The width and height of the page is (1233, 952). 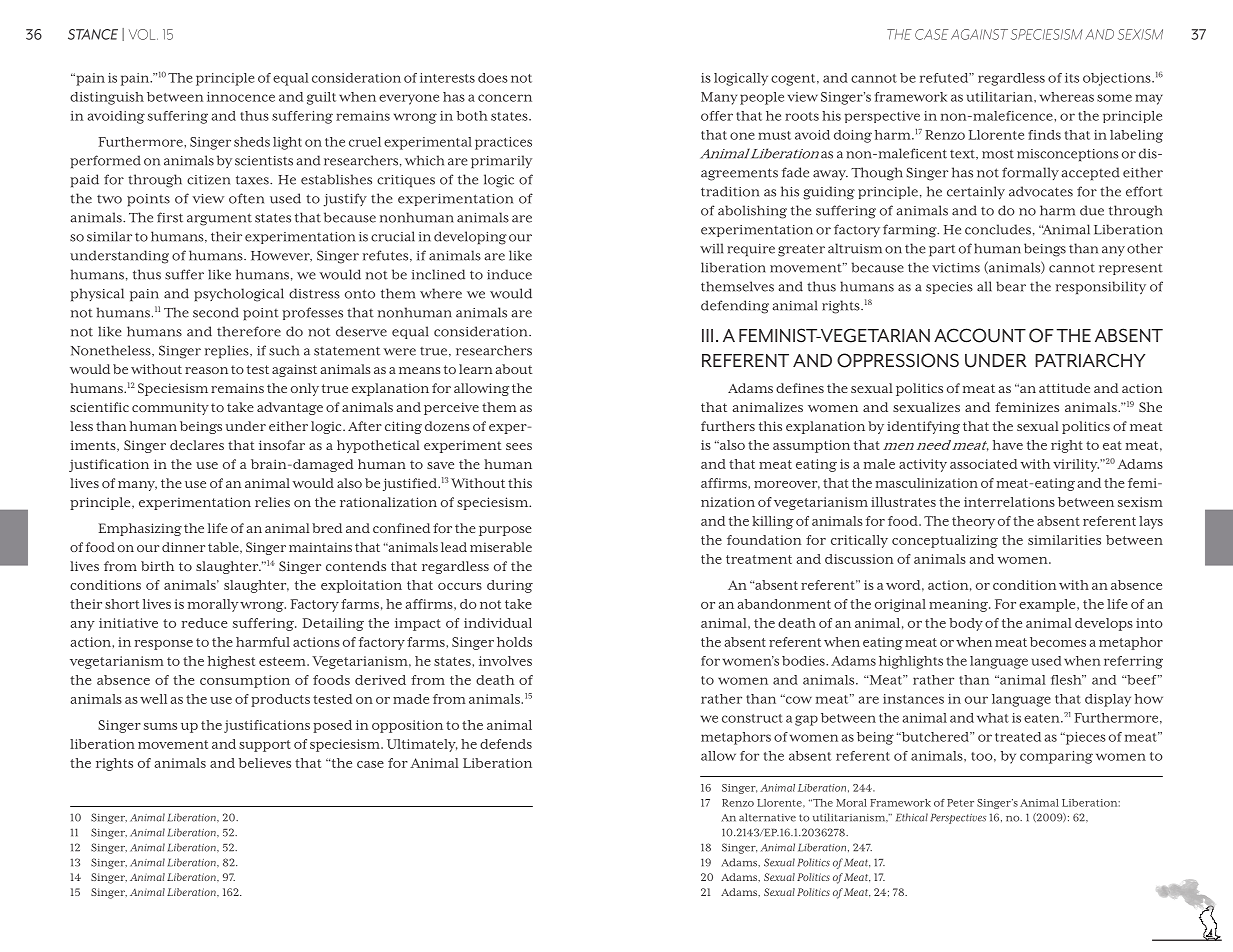 What do you see at coordinates (980, 335) in the page?
I see `ACCOUNT` at bounding box center [980, 335].
